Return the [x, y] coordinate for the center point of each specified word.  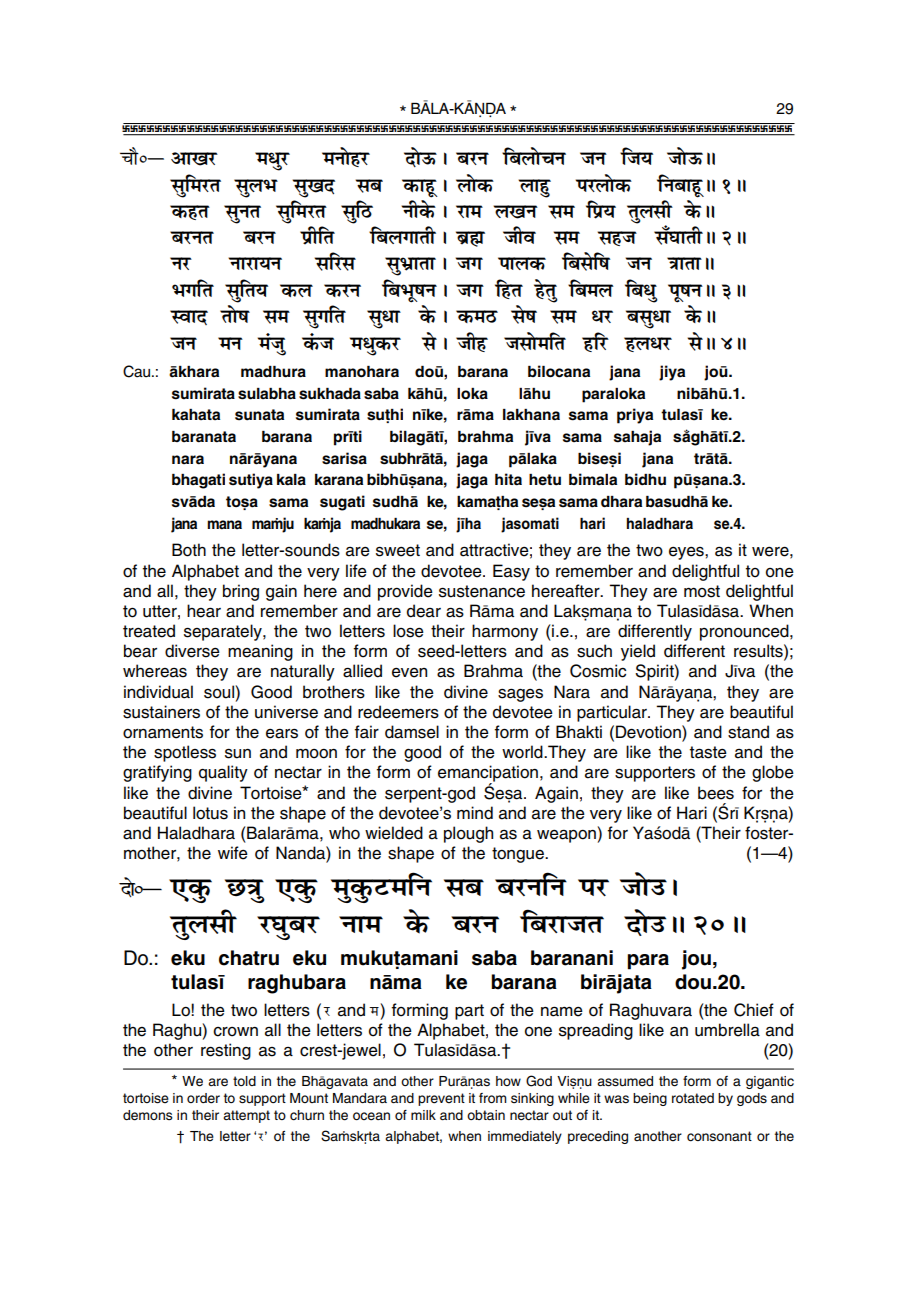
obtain [486, 1115]
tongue [519, 855]
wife [233, 853]
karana [339, 480]
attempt [246, 1116]
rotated [693, 1098]
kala [291, 480]
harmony [505, 632]
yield [638, 652]
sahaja [637, 438]
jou [696, 960]
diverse [192, 651]
